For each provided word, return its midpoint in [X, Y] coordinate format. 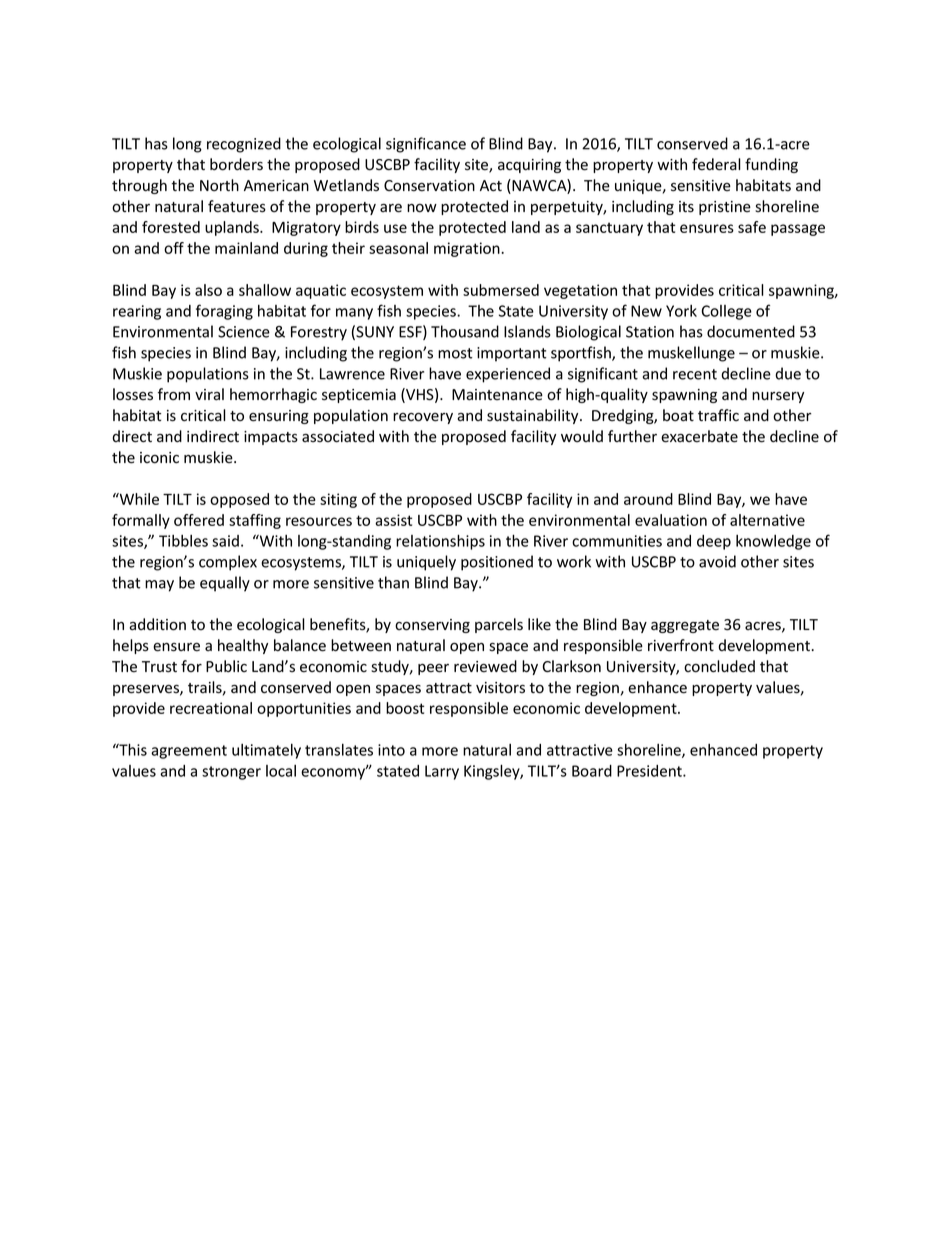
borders [236, 164]
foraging [224, 312]
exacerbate [699, 436]
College [726, 312]
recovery [423, 418]
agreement [189, 752]
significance [426, 145]
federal [716, 164]
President [650, 771]
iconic [159, 458]
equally [225, 584]
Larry [442, 772]
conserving [432, 626]
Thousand [465, 331]
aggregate [685, 626]
